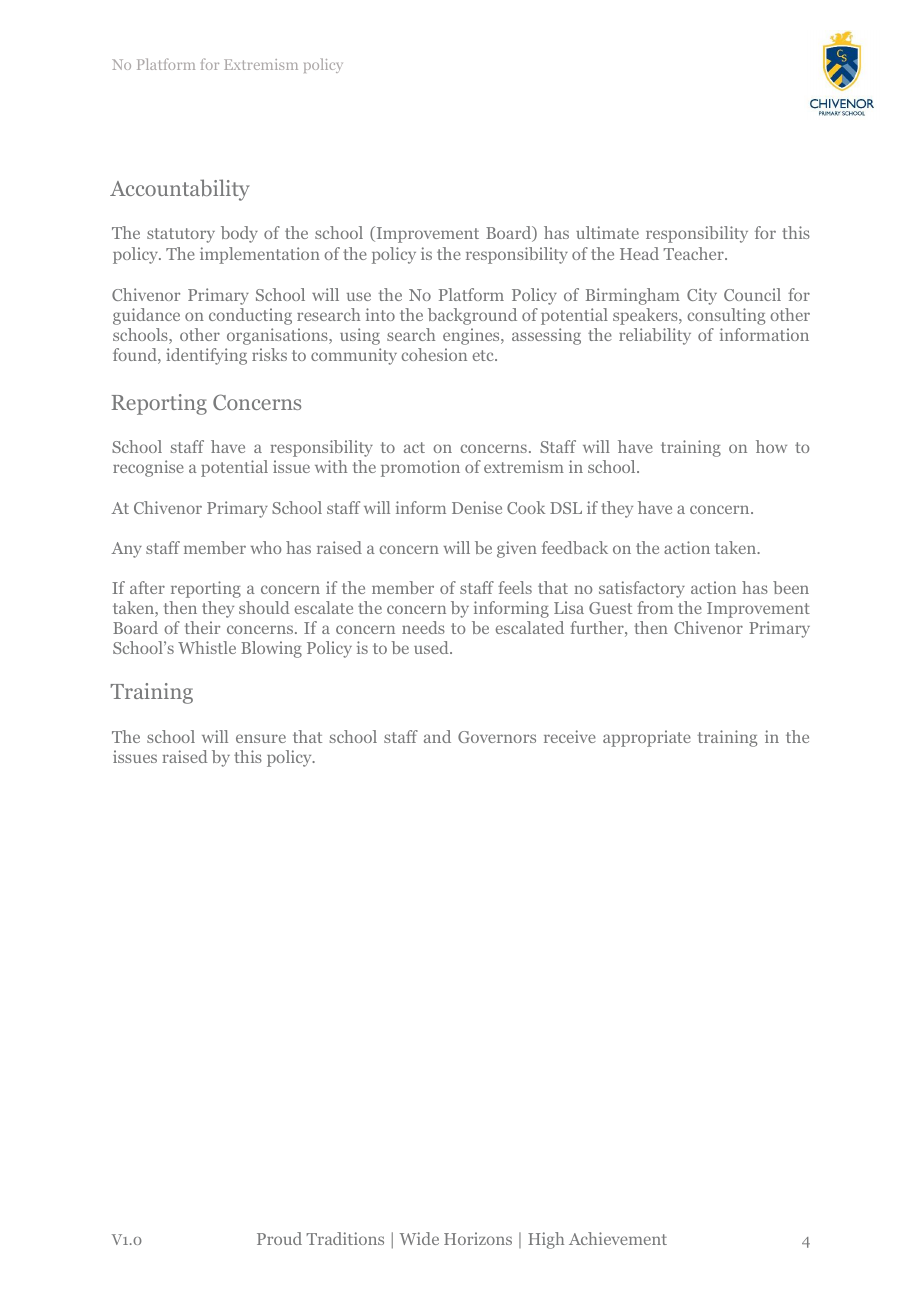 This image has width=924, height=1308. I want to click on and, so click(437, 736).
